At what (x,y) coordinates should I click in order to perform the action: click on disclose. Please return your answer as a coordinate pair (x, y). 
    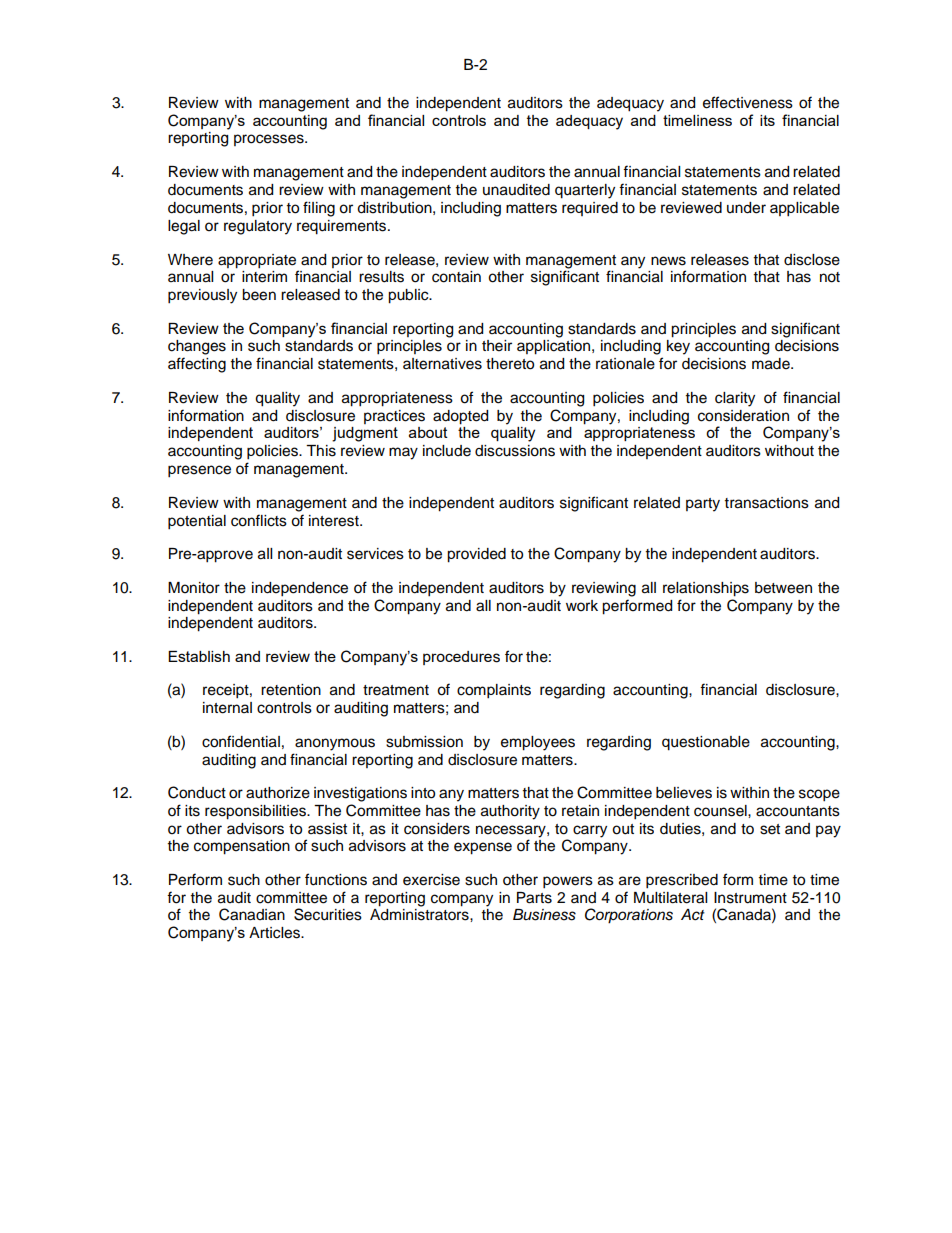
    Looking at the image, I should click on (812, 260).
